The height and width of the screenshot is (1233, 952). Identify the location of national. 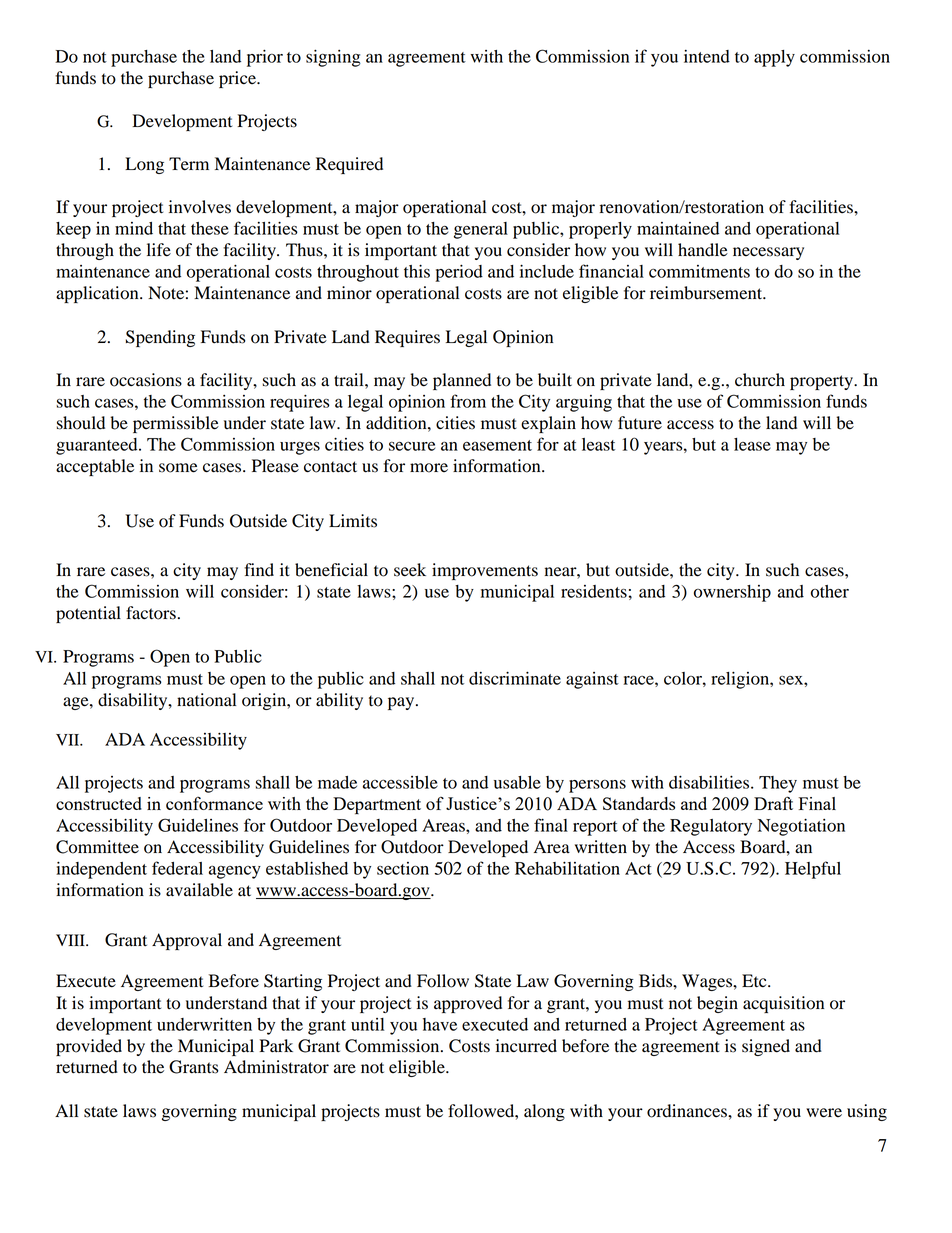
(206, 700).
